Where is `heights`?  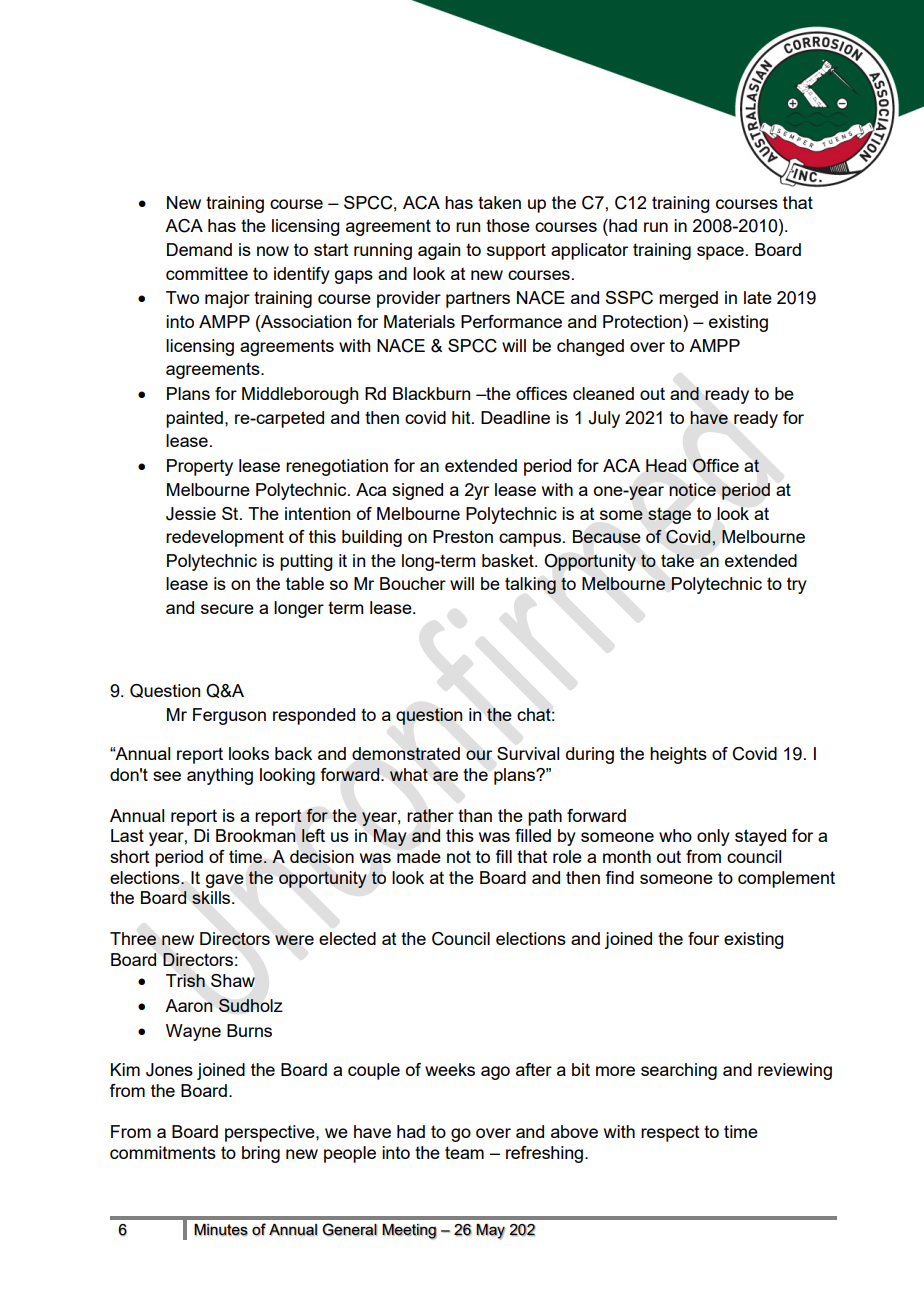
heights is located at coordinates (678, 755).
